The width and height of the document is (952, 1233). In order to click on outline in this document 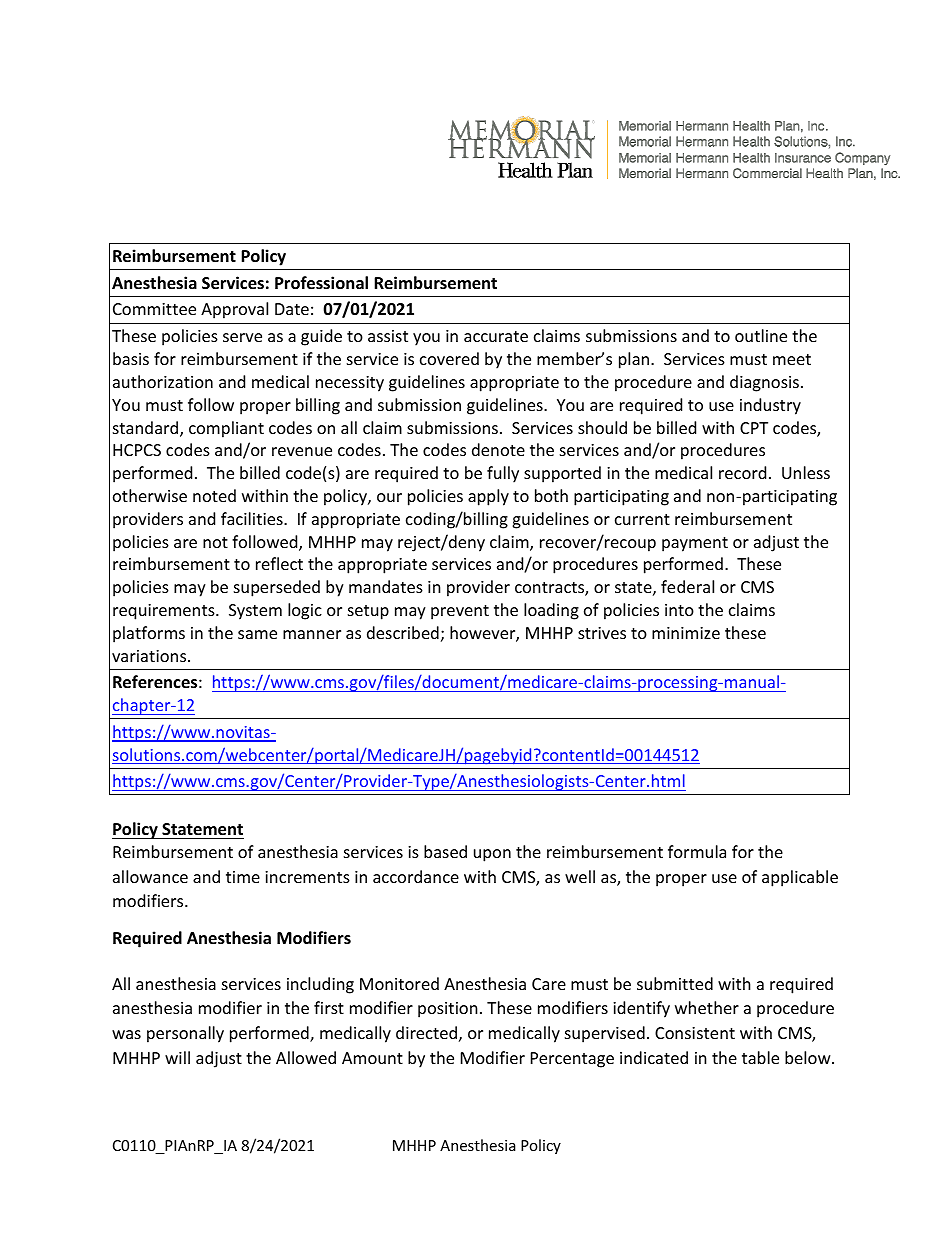, I will do `click(761, 335)`.
